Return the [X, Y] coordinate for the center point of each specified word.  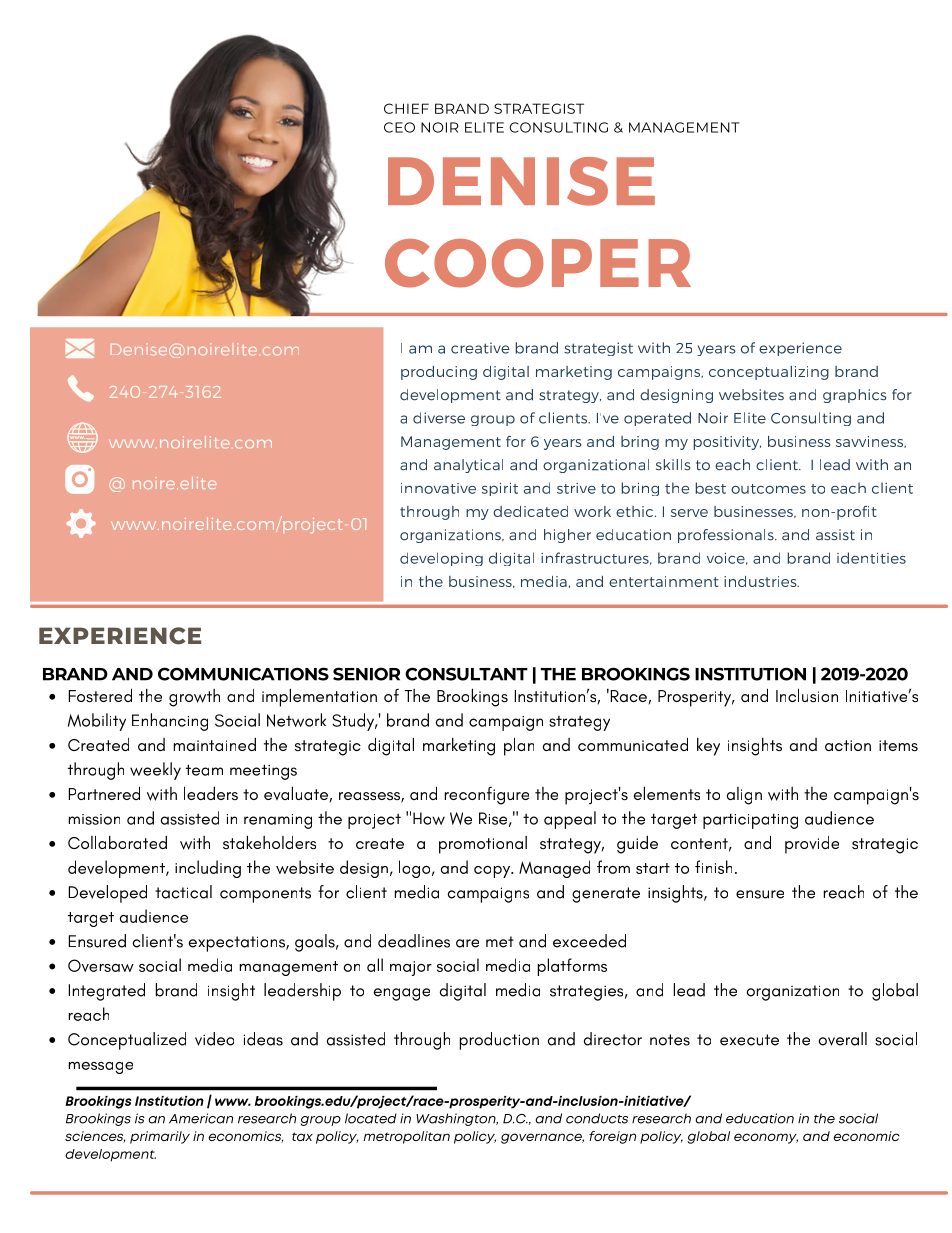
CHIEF [406, 108]
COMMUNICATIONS [243, 674]
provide [812, 845]
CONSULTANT [466, 674]
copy [493, 872]
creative [480, 348]
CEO [399, 127]
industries [761, 581]
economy [766, 1138]
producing [439, 373]
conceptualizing [769, 373]
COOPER [538, 263]
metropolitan [406, 1137]
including [208, 869]
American [201, 1118]
